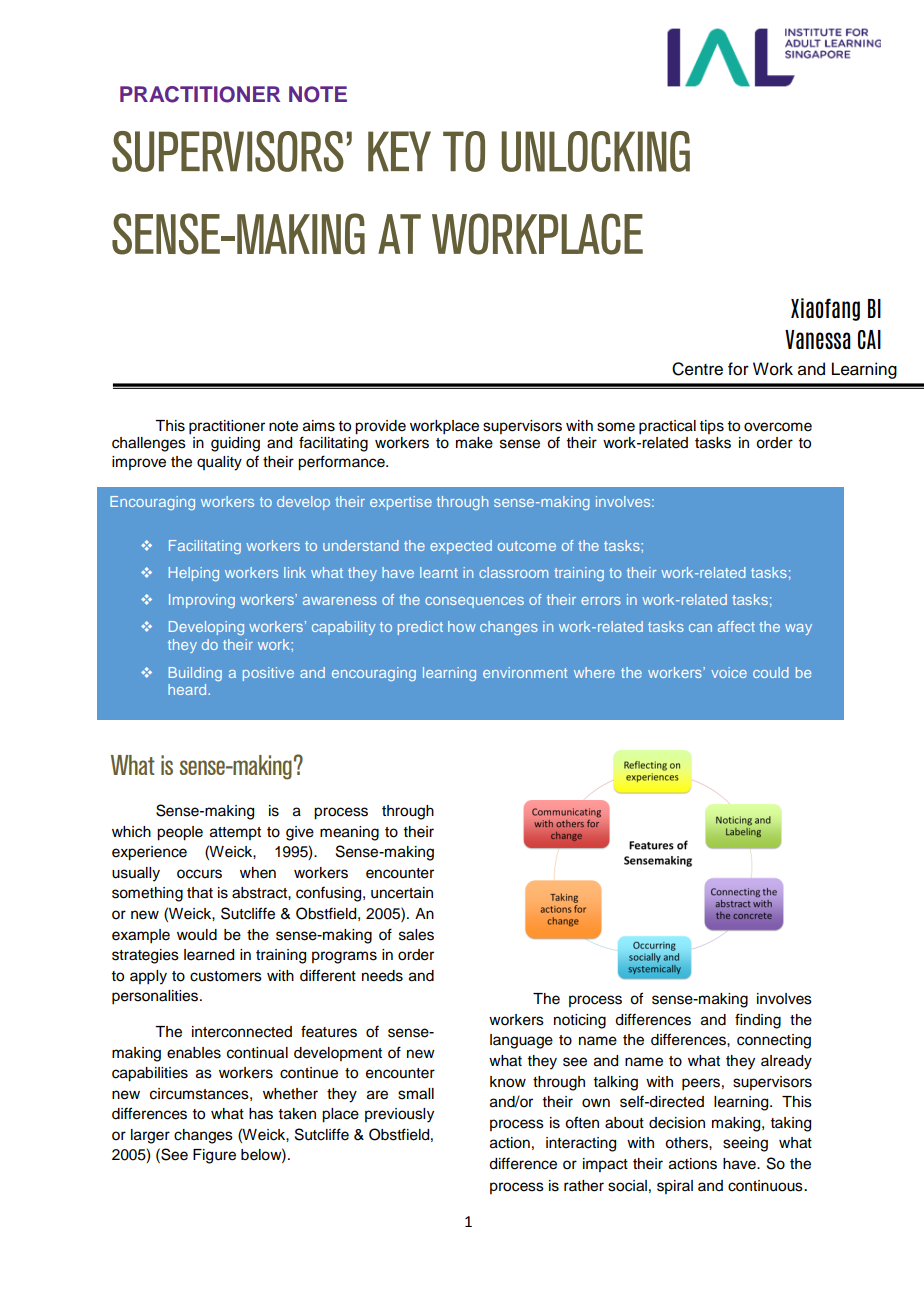 This image has width=924, height=1308. I want to click on guiding, so click(235, 444).
